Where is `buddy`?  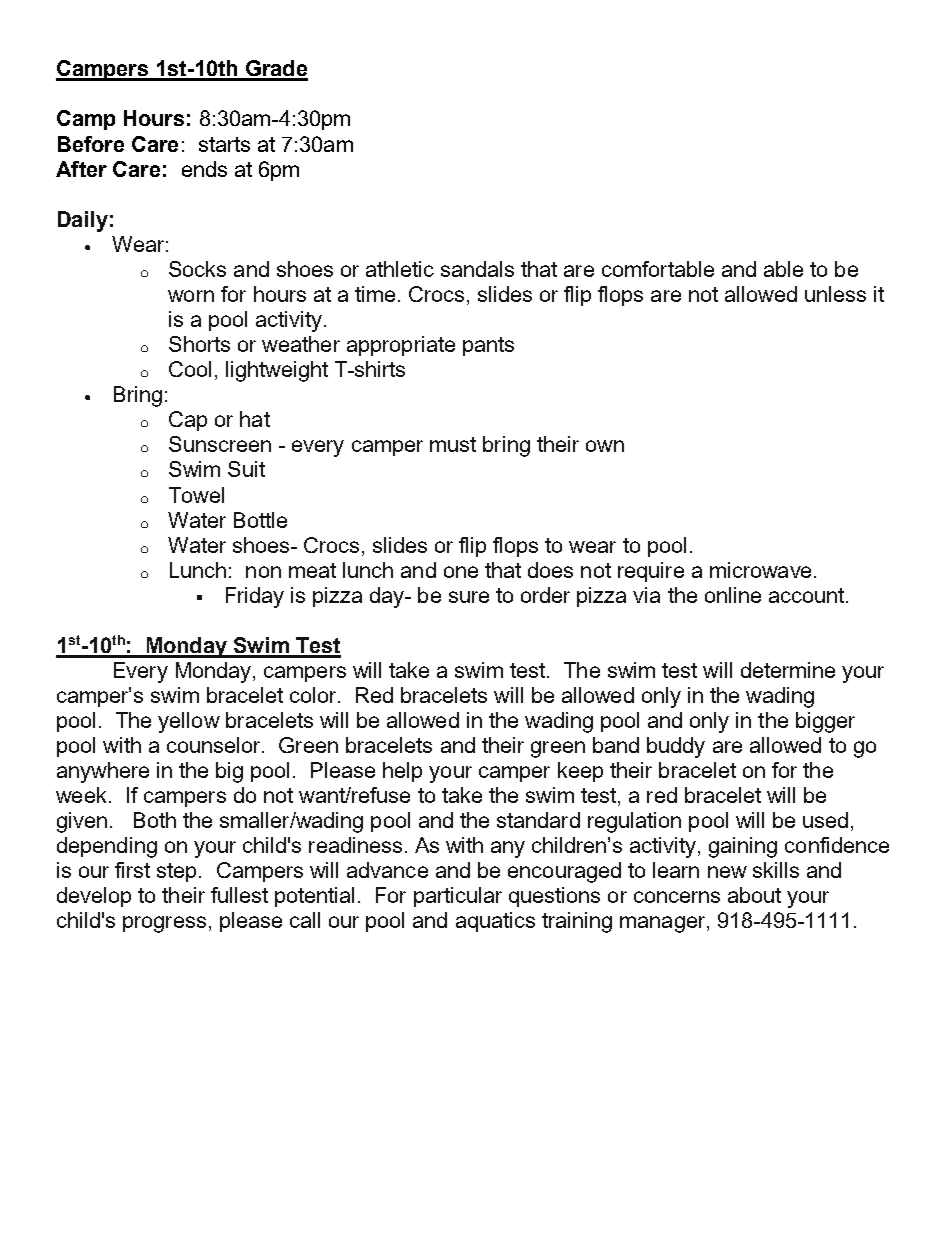
buddy is located at coordinates (676, 747).
